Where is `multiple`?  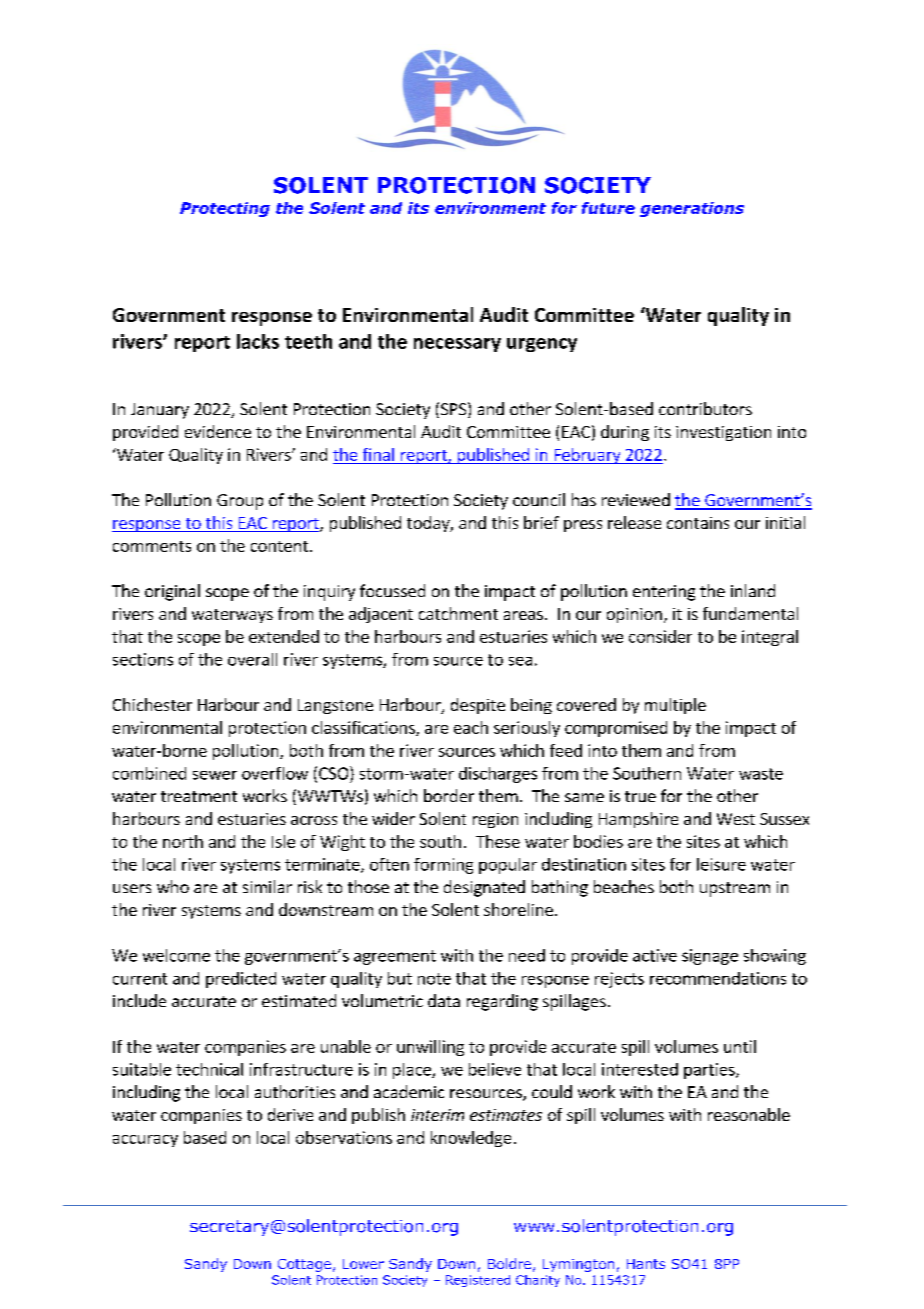 multiple is located at coordinates (675, 706).
